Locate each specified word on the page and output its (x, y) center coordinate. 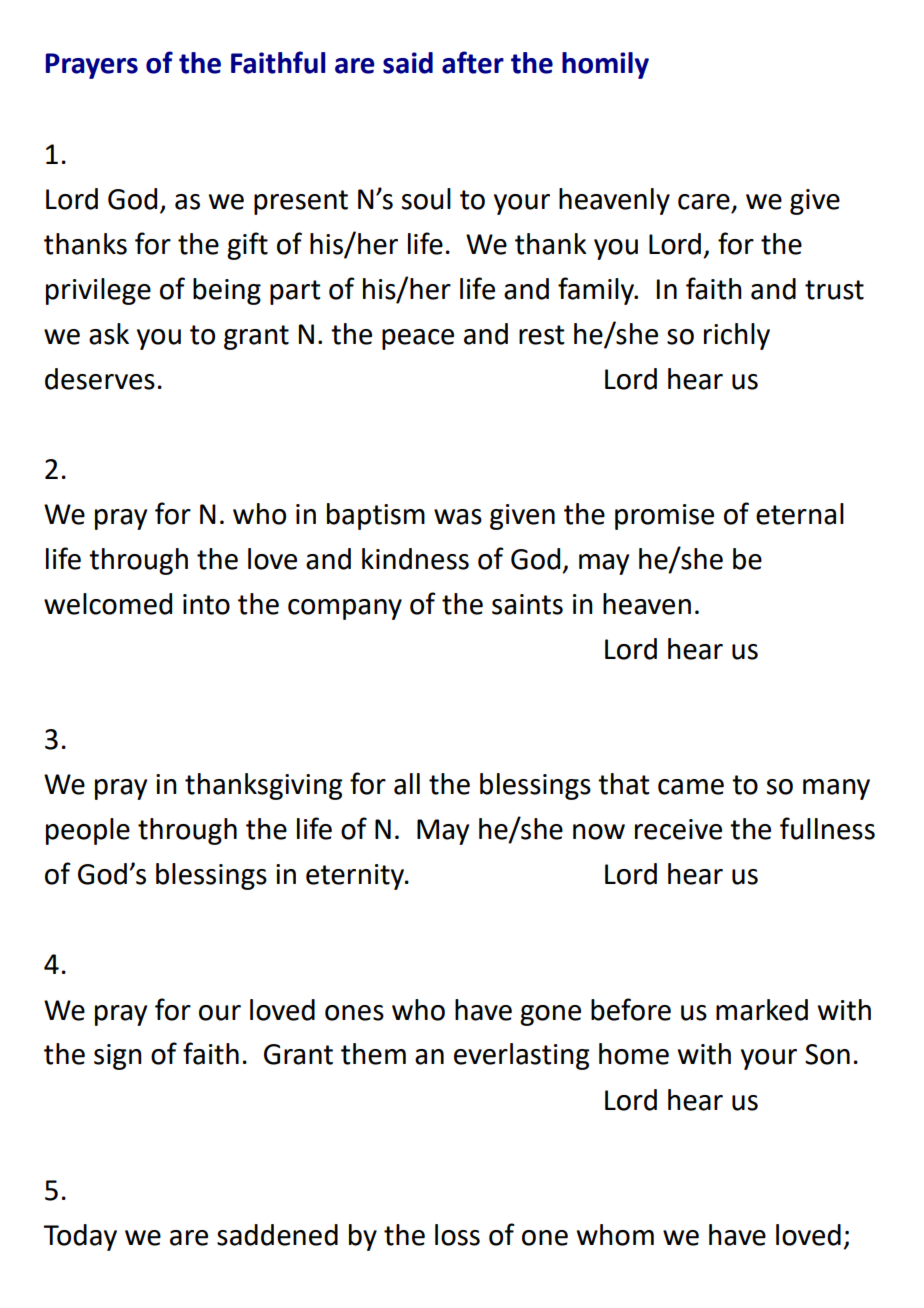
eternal (800, 514)
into (206, 604)
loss (457, 1235)
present (301, 202)
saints (527, 604)
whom (615, 1235)
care (704, 202)
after (473, 62)
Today (80, 1237)
